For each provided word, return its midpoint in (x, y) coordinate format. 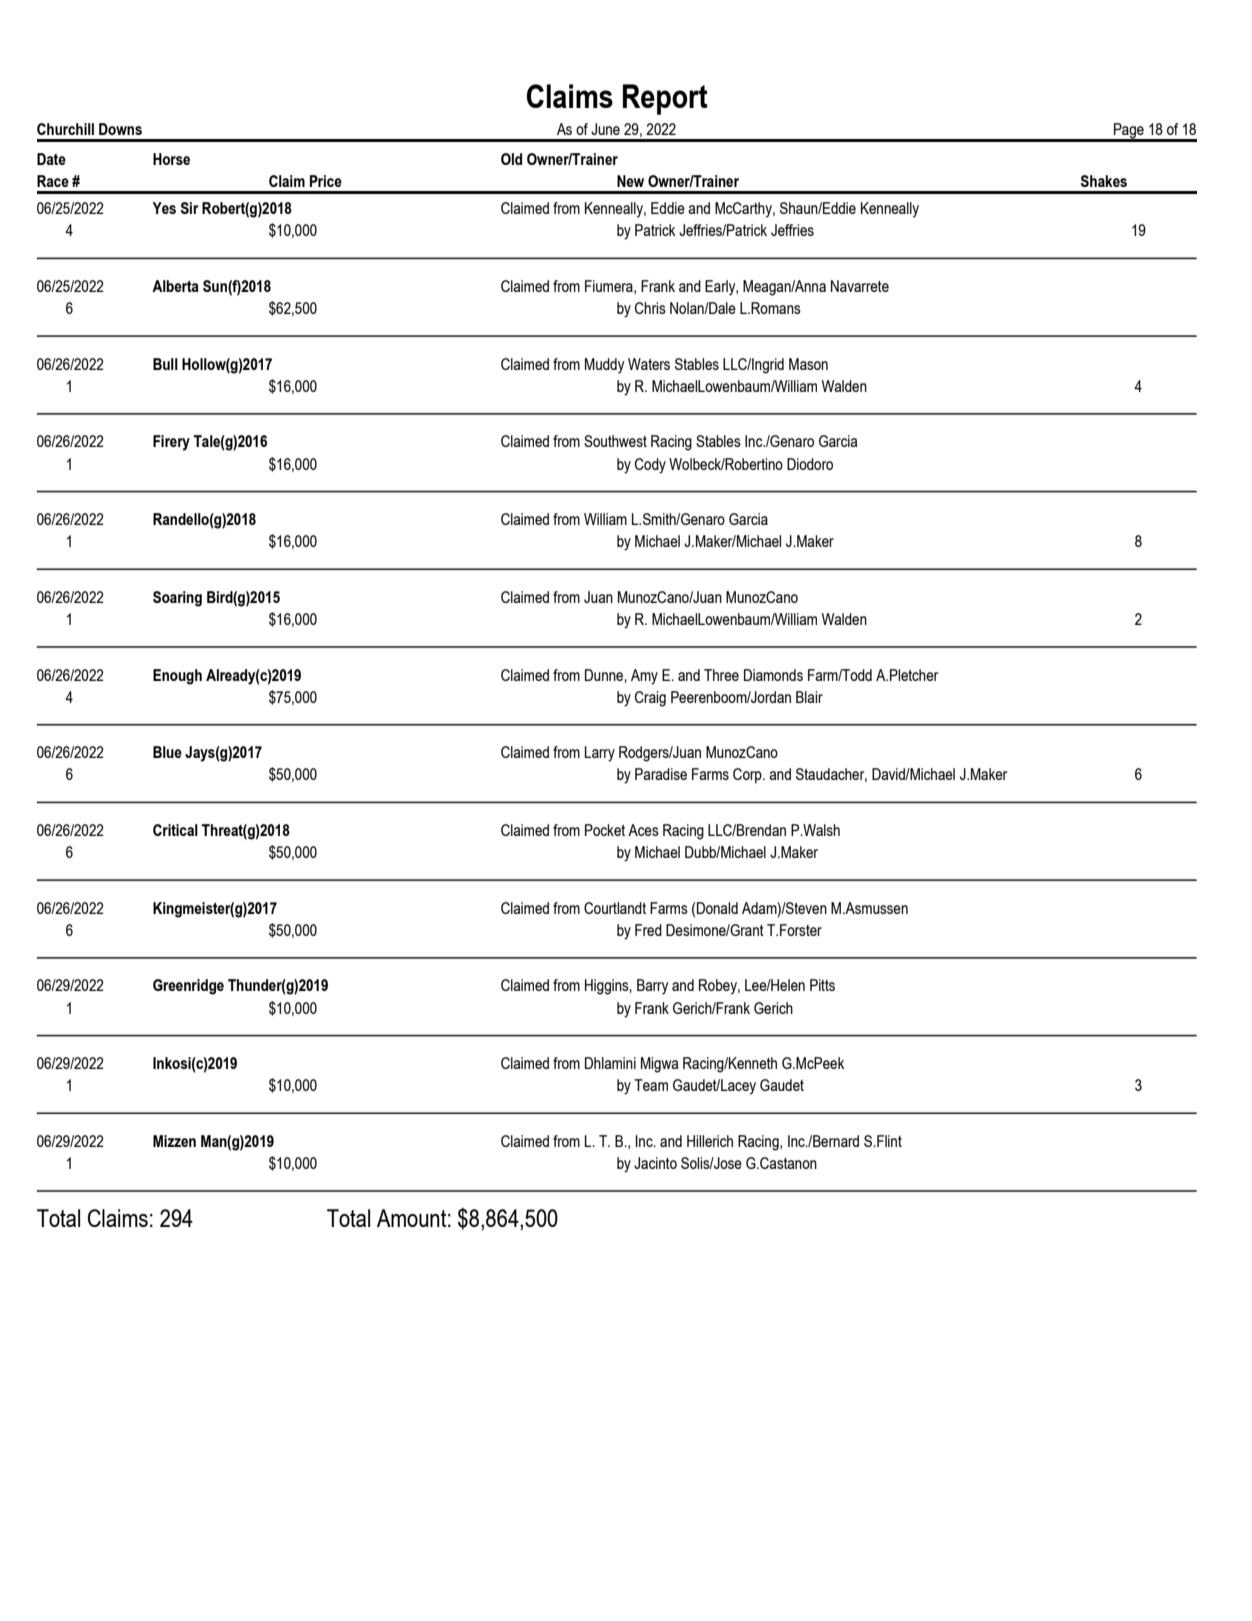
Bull (165, 364)
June (605, 129)
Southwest (615, 441)
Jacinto (655, 1163)
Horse (171, 159)
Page (1129, 132)
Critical (175, 830)
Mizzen (174, 1141)
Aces (643, 830)
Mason (808, 364)
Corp (748, 776)
